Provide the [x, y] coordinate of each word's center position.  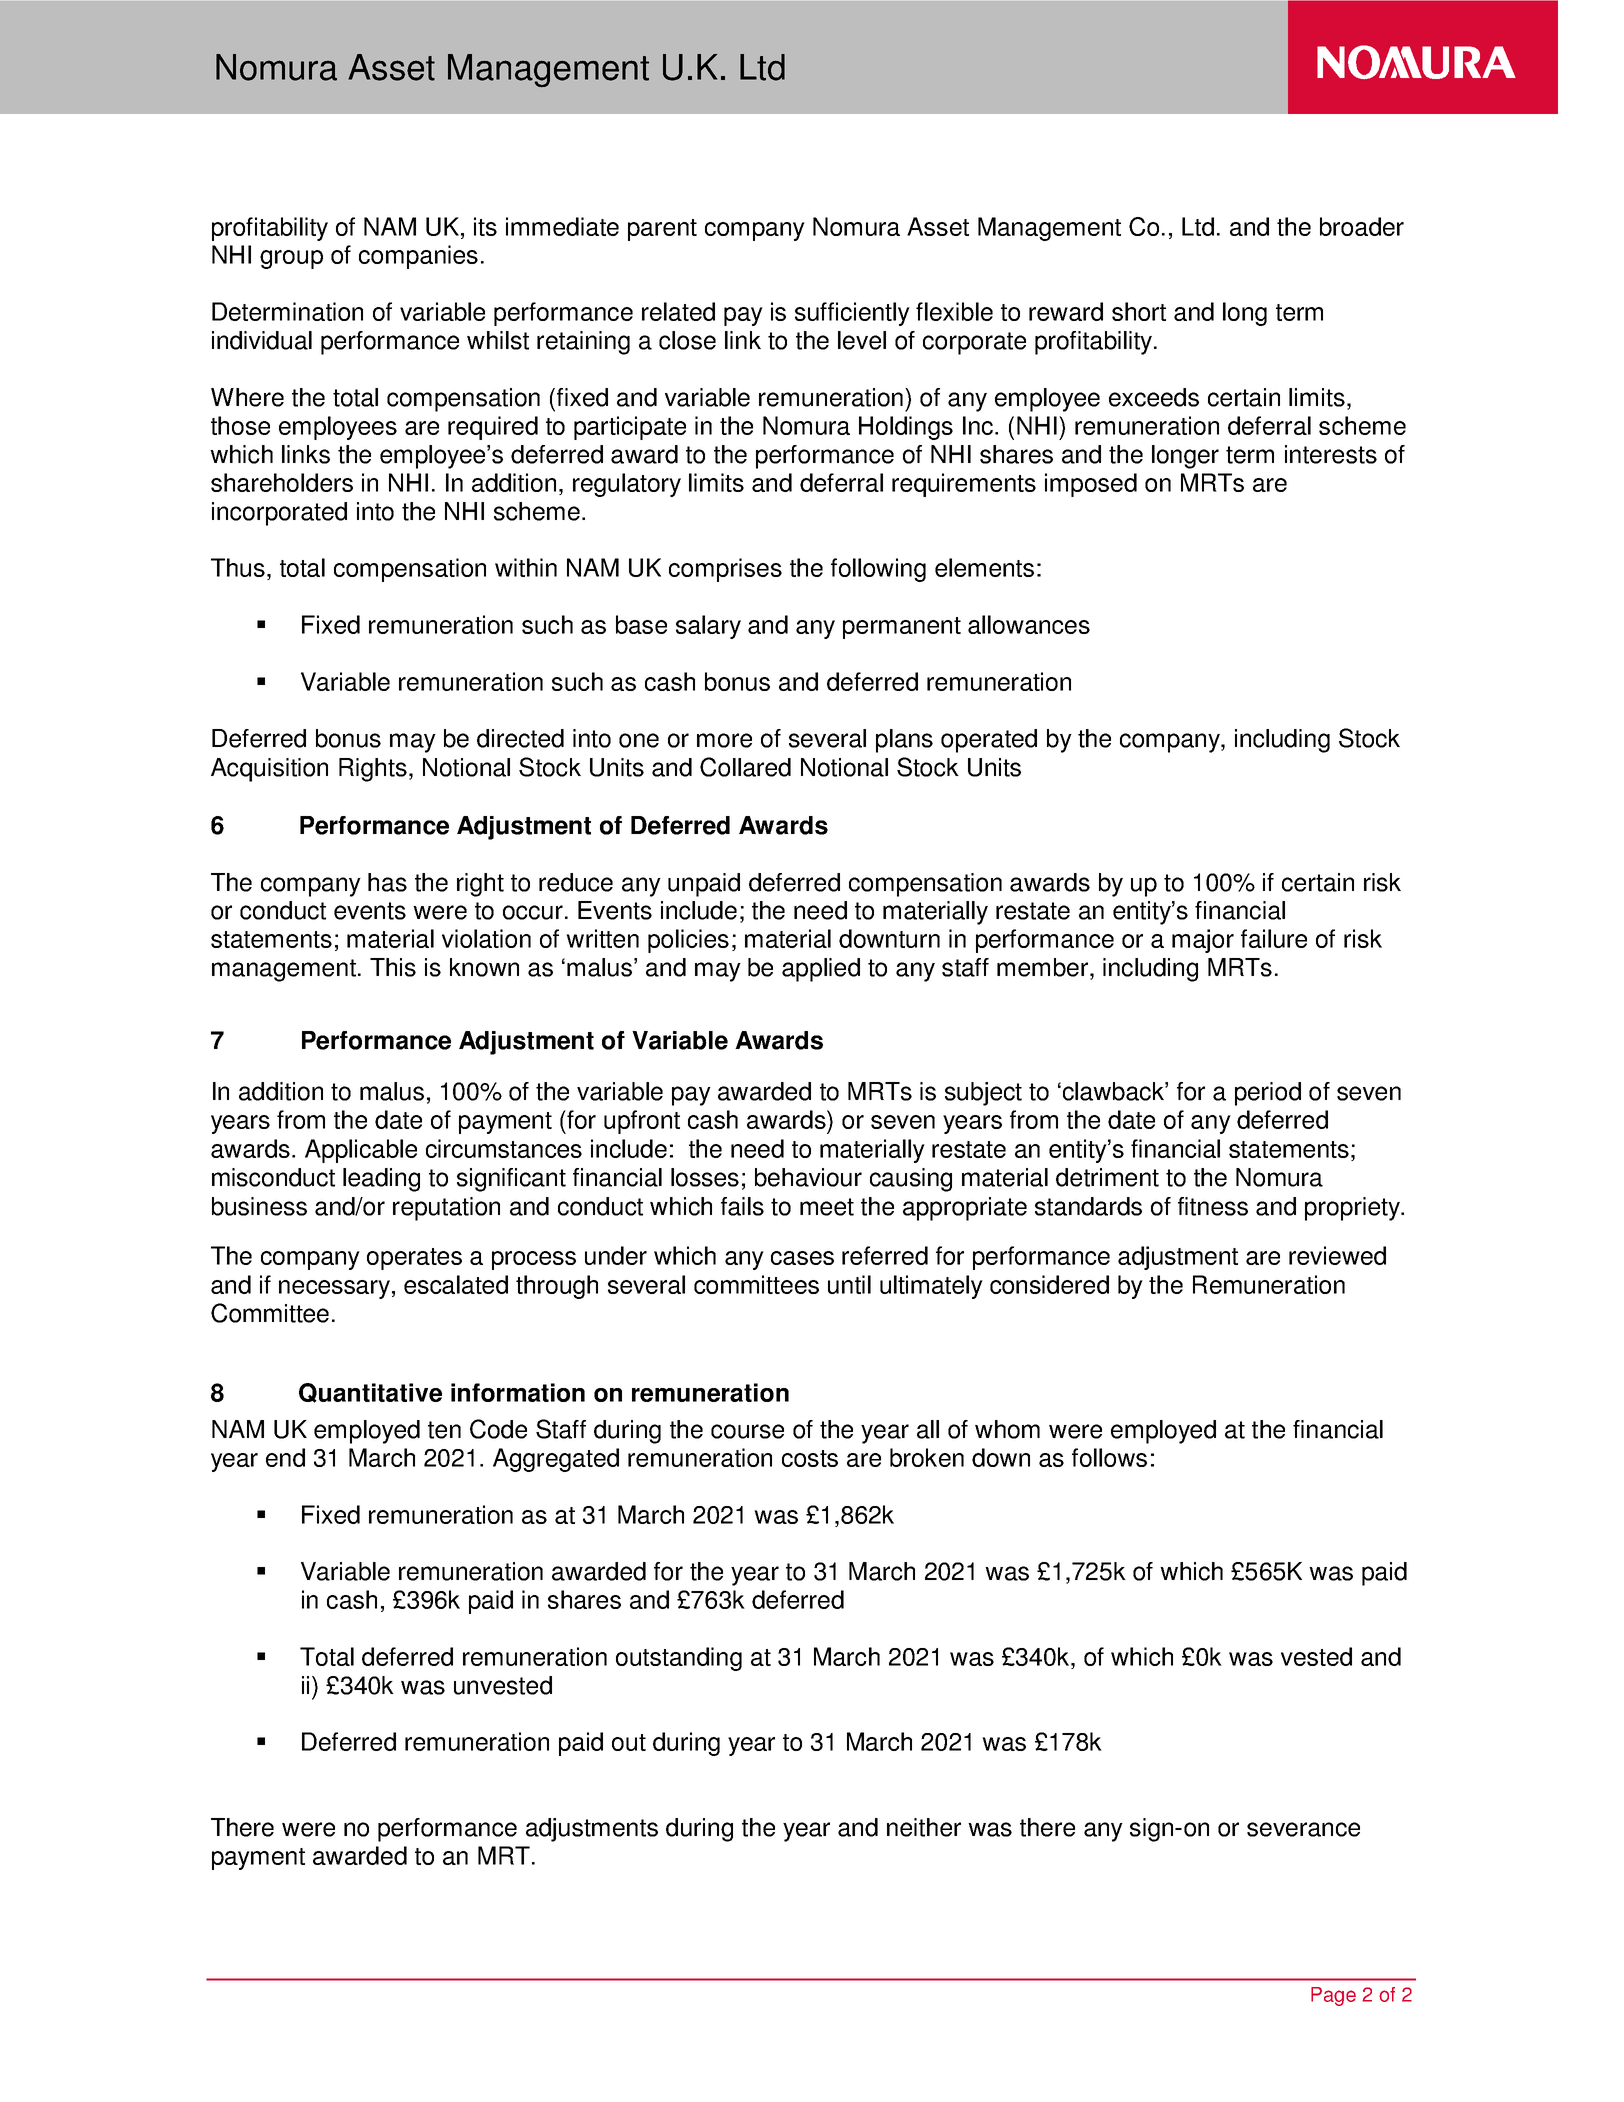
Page [1333, 1996]
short [1139, 311]
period [1268, 1094]
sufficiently [852, 314]
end [285, 1457]
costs [810, 1458]
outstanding [679, 1659]
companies [418, 257]
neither [924, 1827]
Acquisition [269, 770]
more [724, 740]
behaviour [808, 1177]
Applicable [361, 1151]
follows [1109, 1457]
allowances [1029, 624]
